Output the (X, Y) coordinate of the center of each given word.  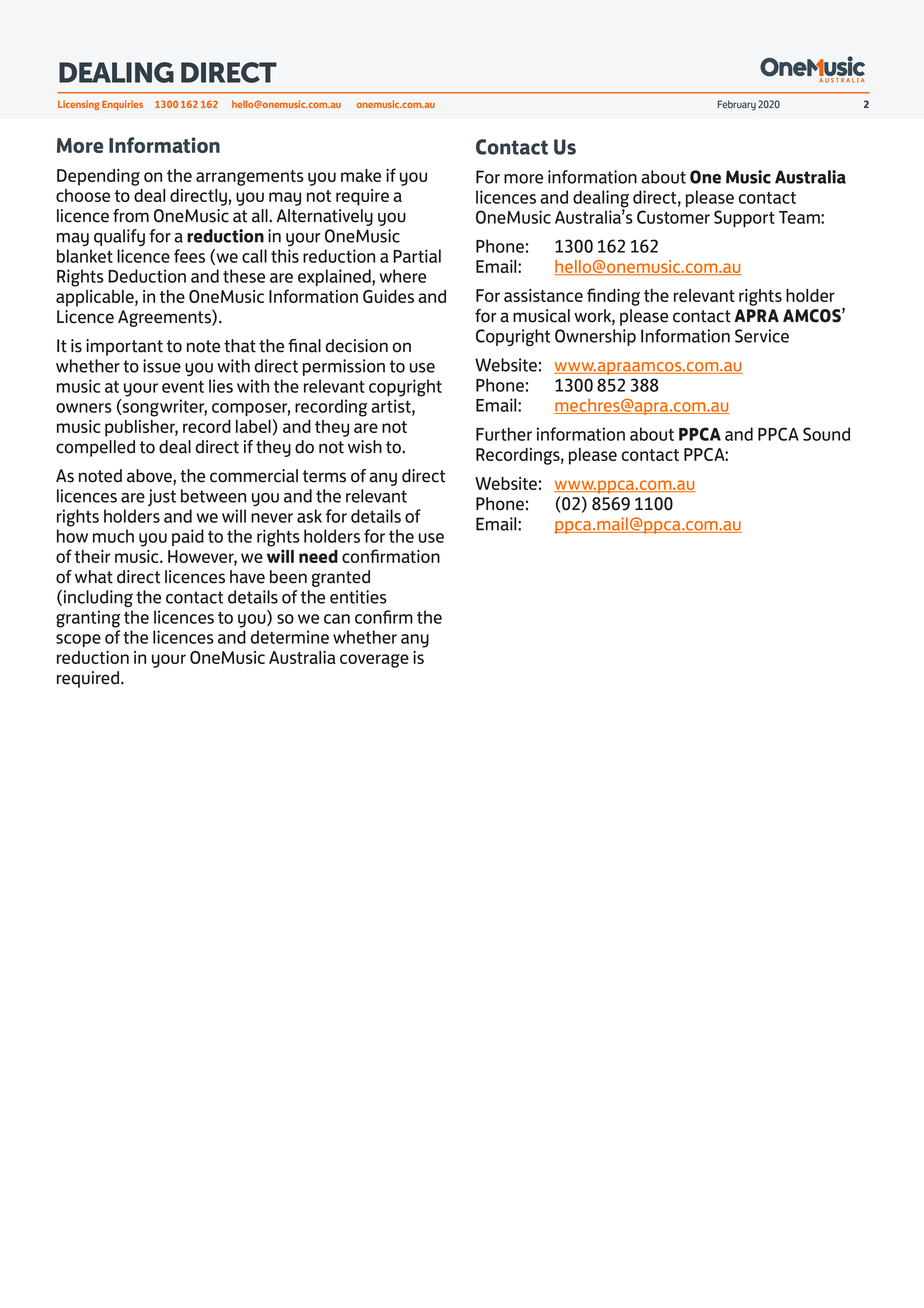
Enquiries (122, 105)
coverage (374, 661)
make (361, 175)
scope (78, 640)
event (183, 387)
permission (344, 367)
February (737, 105)
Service (762, 336)
